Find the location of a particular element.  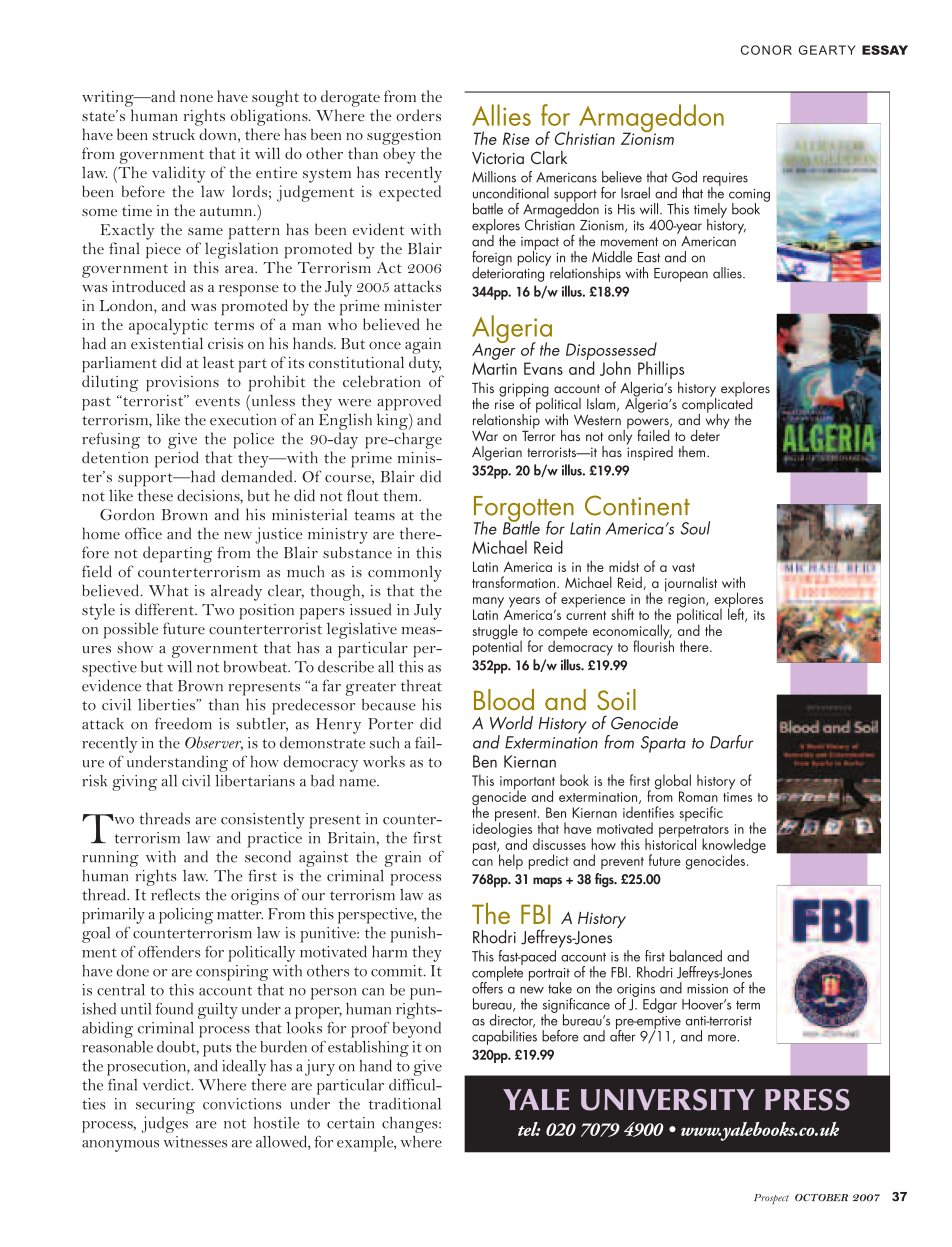

CONOR is located at coordinates (766, 50).
